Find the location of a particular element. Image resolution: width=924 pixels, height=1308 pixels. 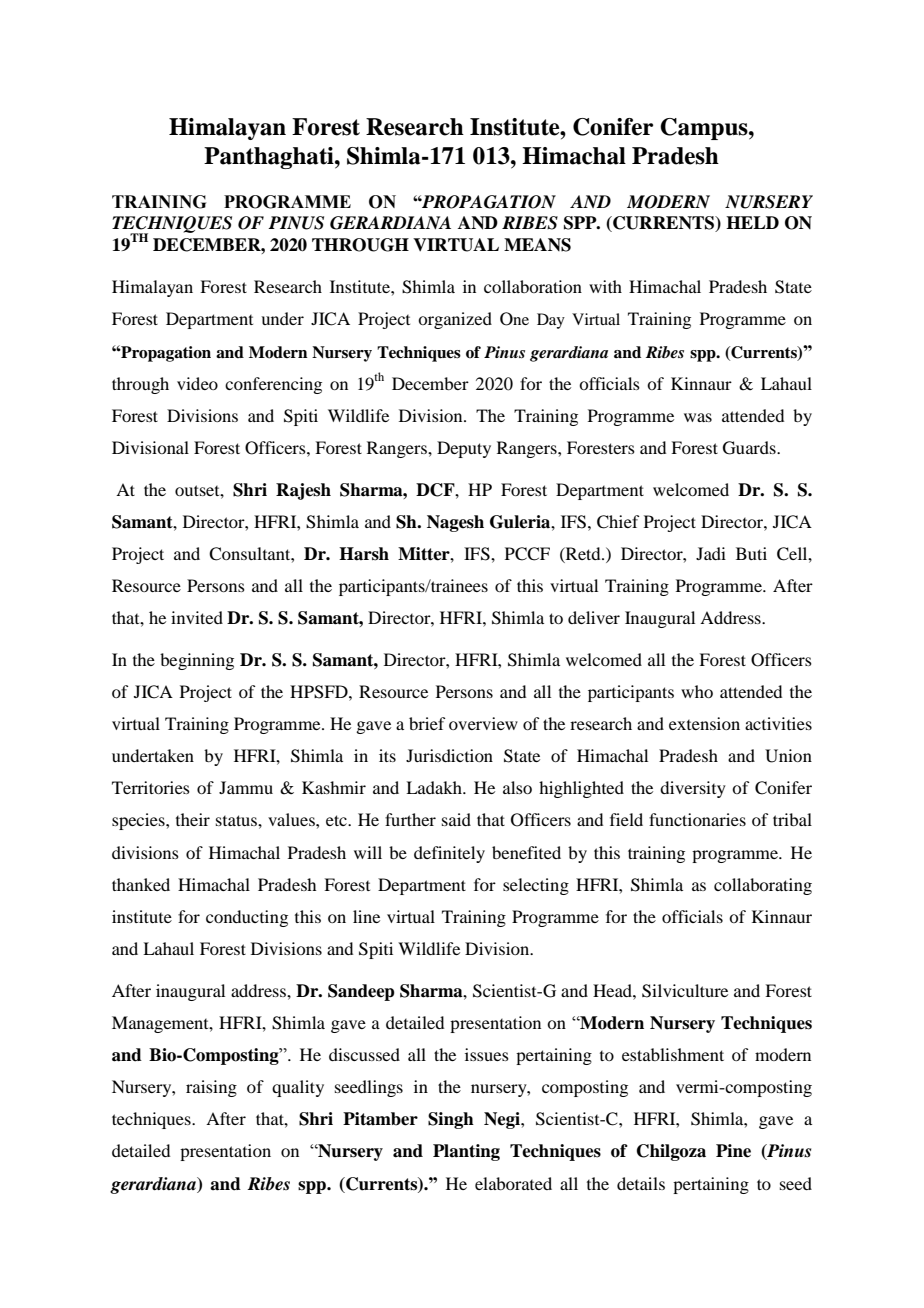

MEANS is located at coordinates (537, 245).
